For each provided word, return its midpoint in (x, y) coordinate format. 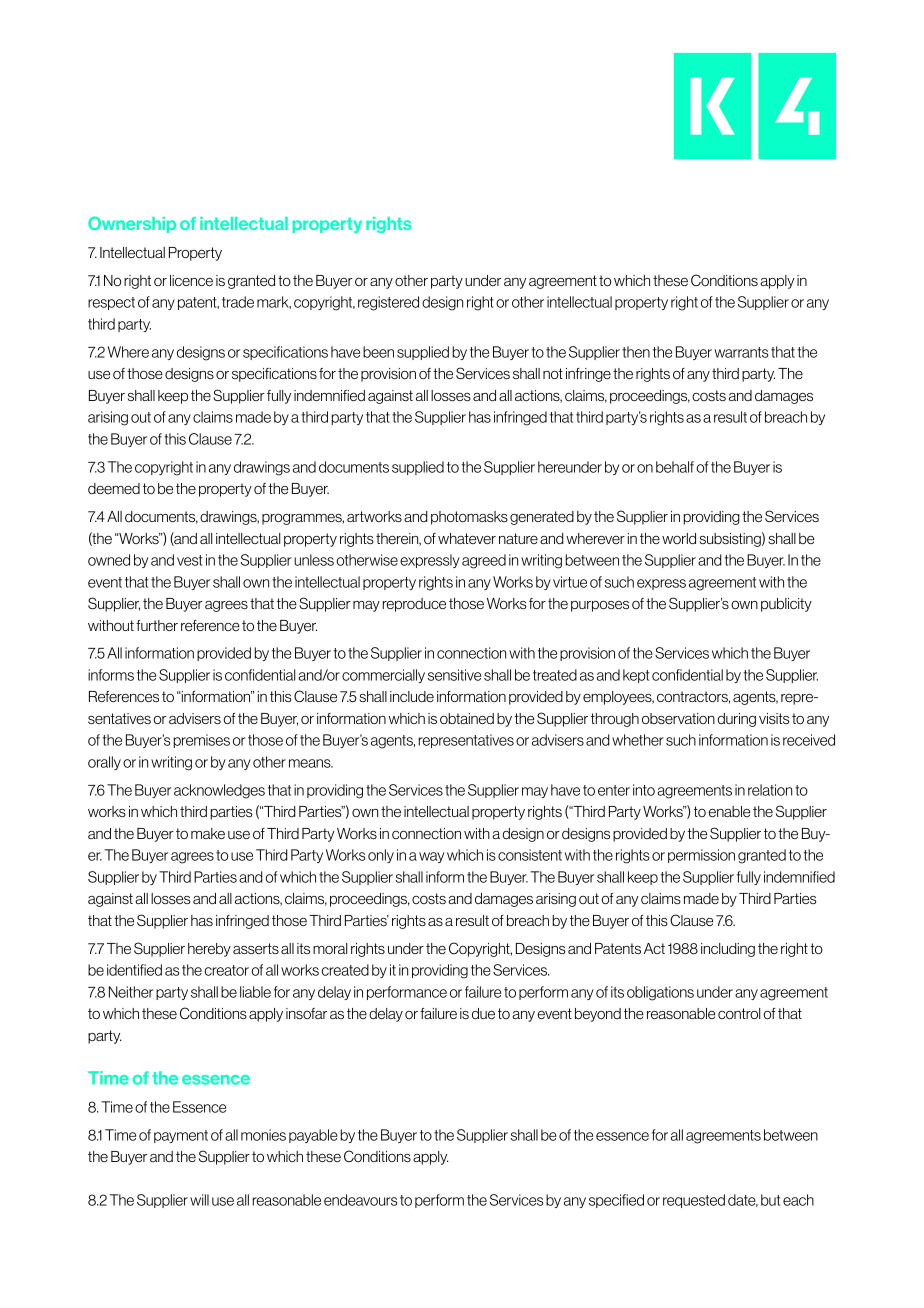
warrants (741, 352)
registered (388, 303)
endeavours (360, 1200)
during (736, 720)
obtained (467, 719)
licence (191, 280)
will (199, 1200)
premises (201, 741)
